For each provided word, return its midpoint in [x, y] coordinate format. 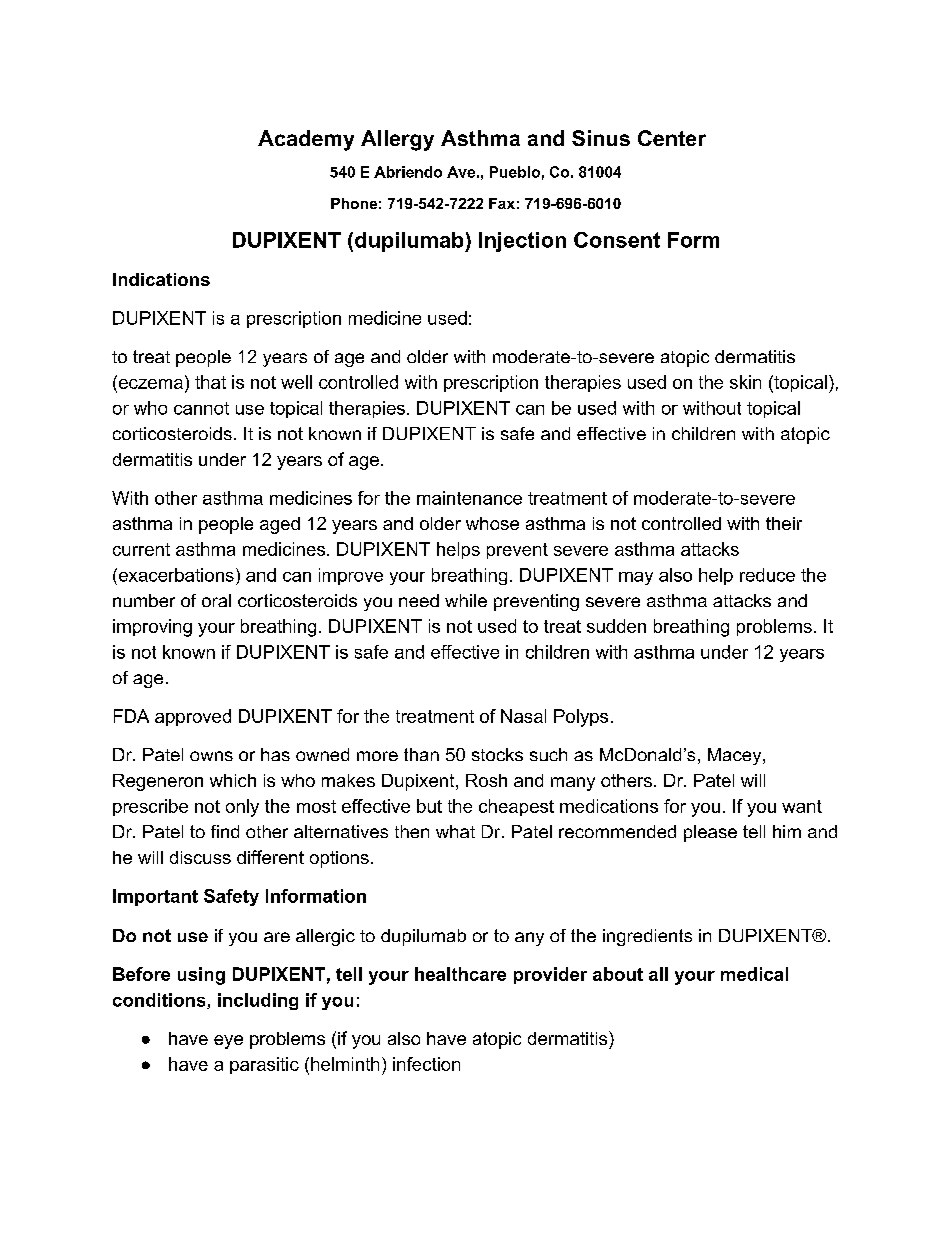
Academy [306, 140]
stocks [497, 754]
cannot [201, 408]
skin [745, 382]
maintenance [469, 498]
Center [672, 138]
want [802, 806]
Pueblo [515, 172]
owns [211, 756]
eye [228, 1042]
